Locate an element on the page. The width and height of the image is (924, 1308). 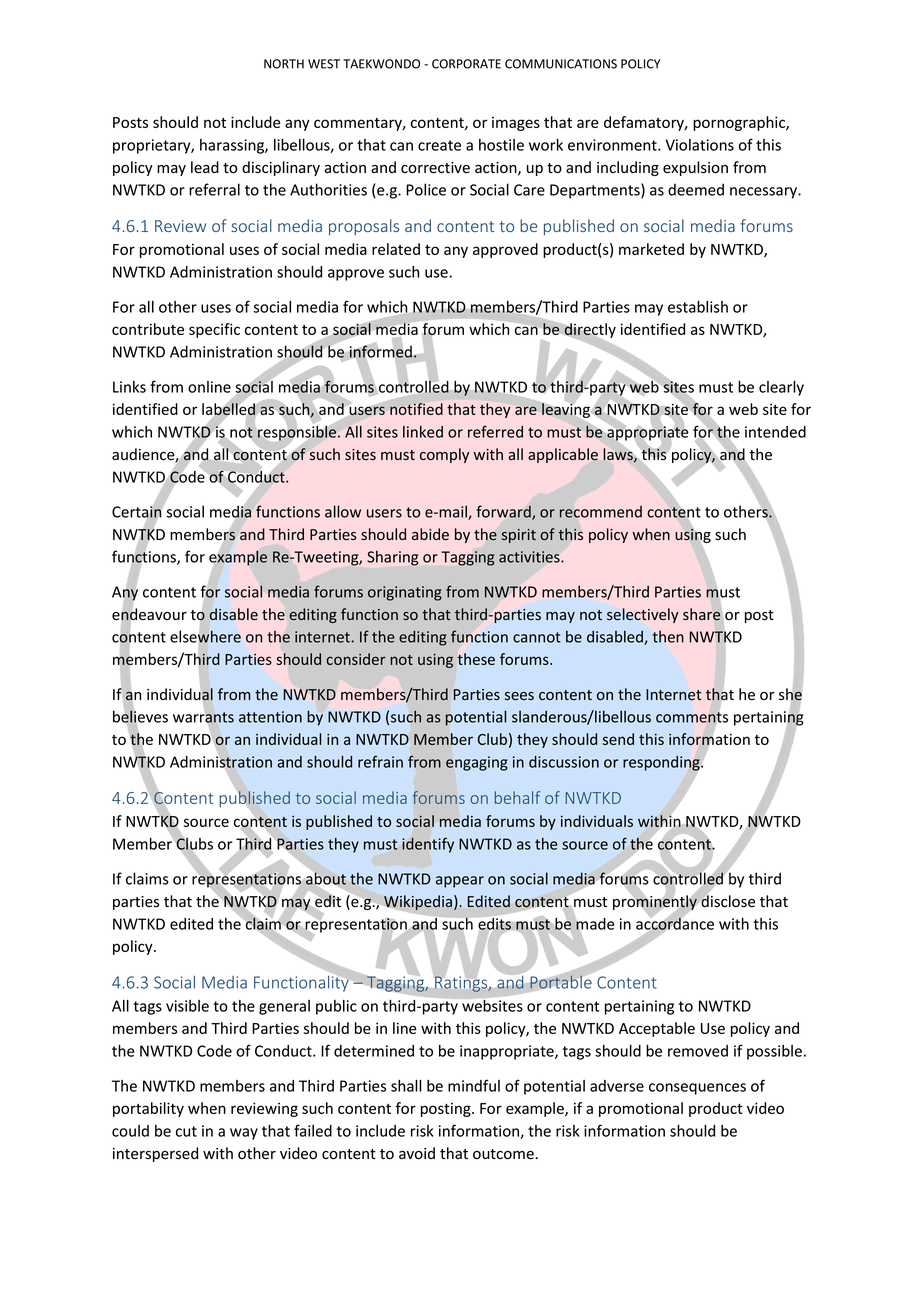
comply is located at coordinates (444, 455).
